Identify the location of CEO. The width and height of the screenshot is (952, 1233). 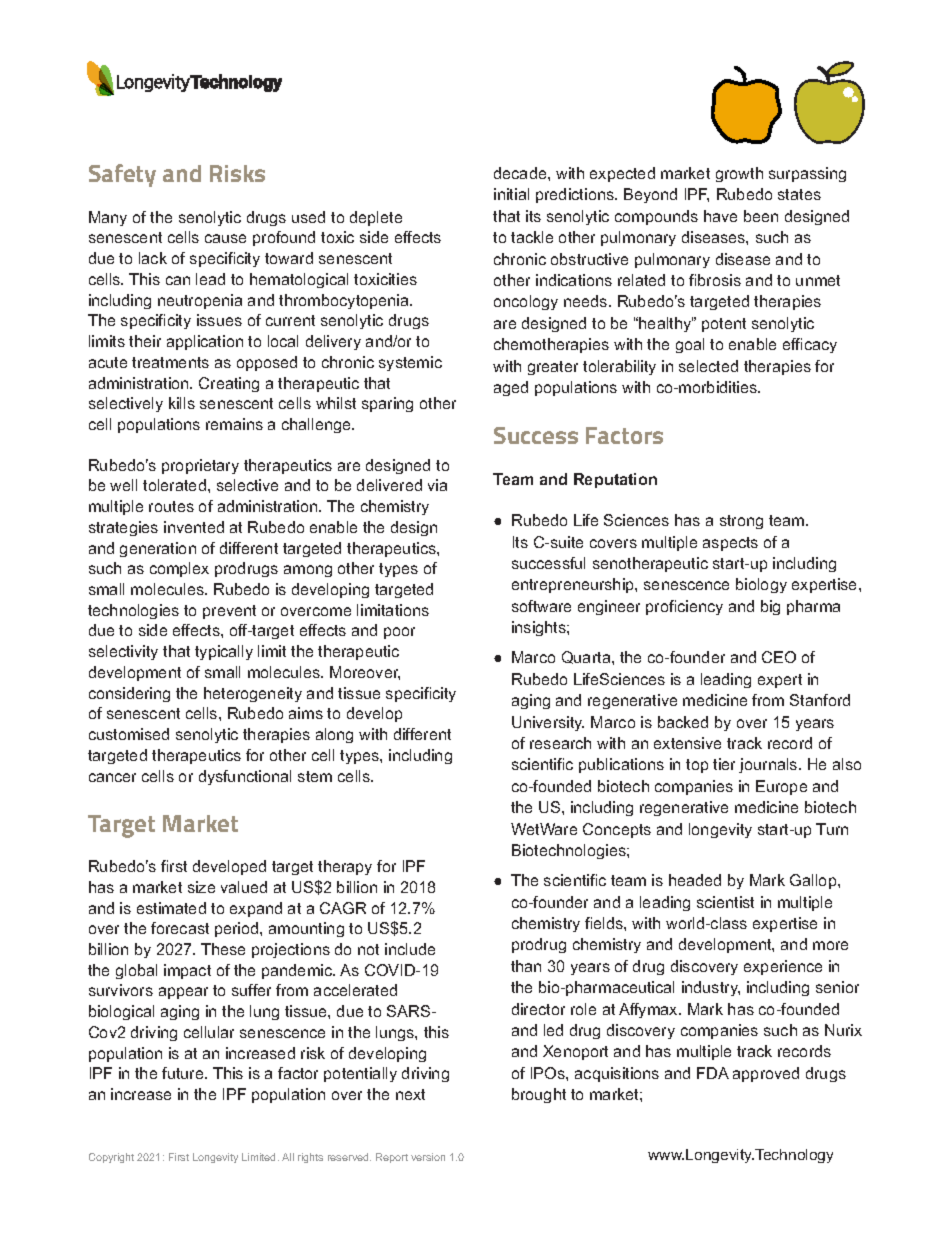
(779, 657).
